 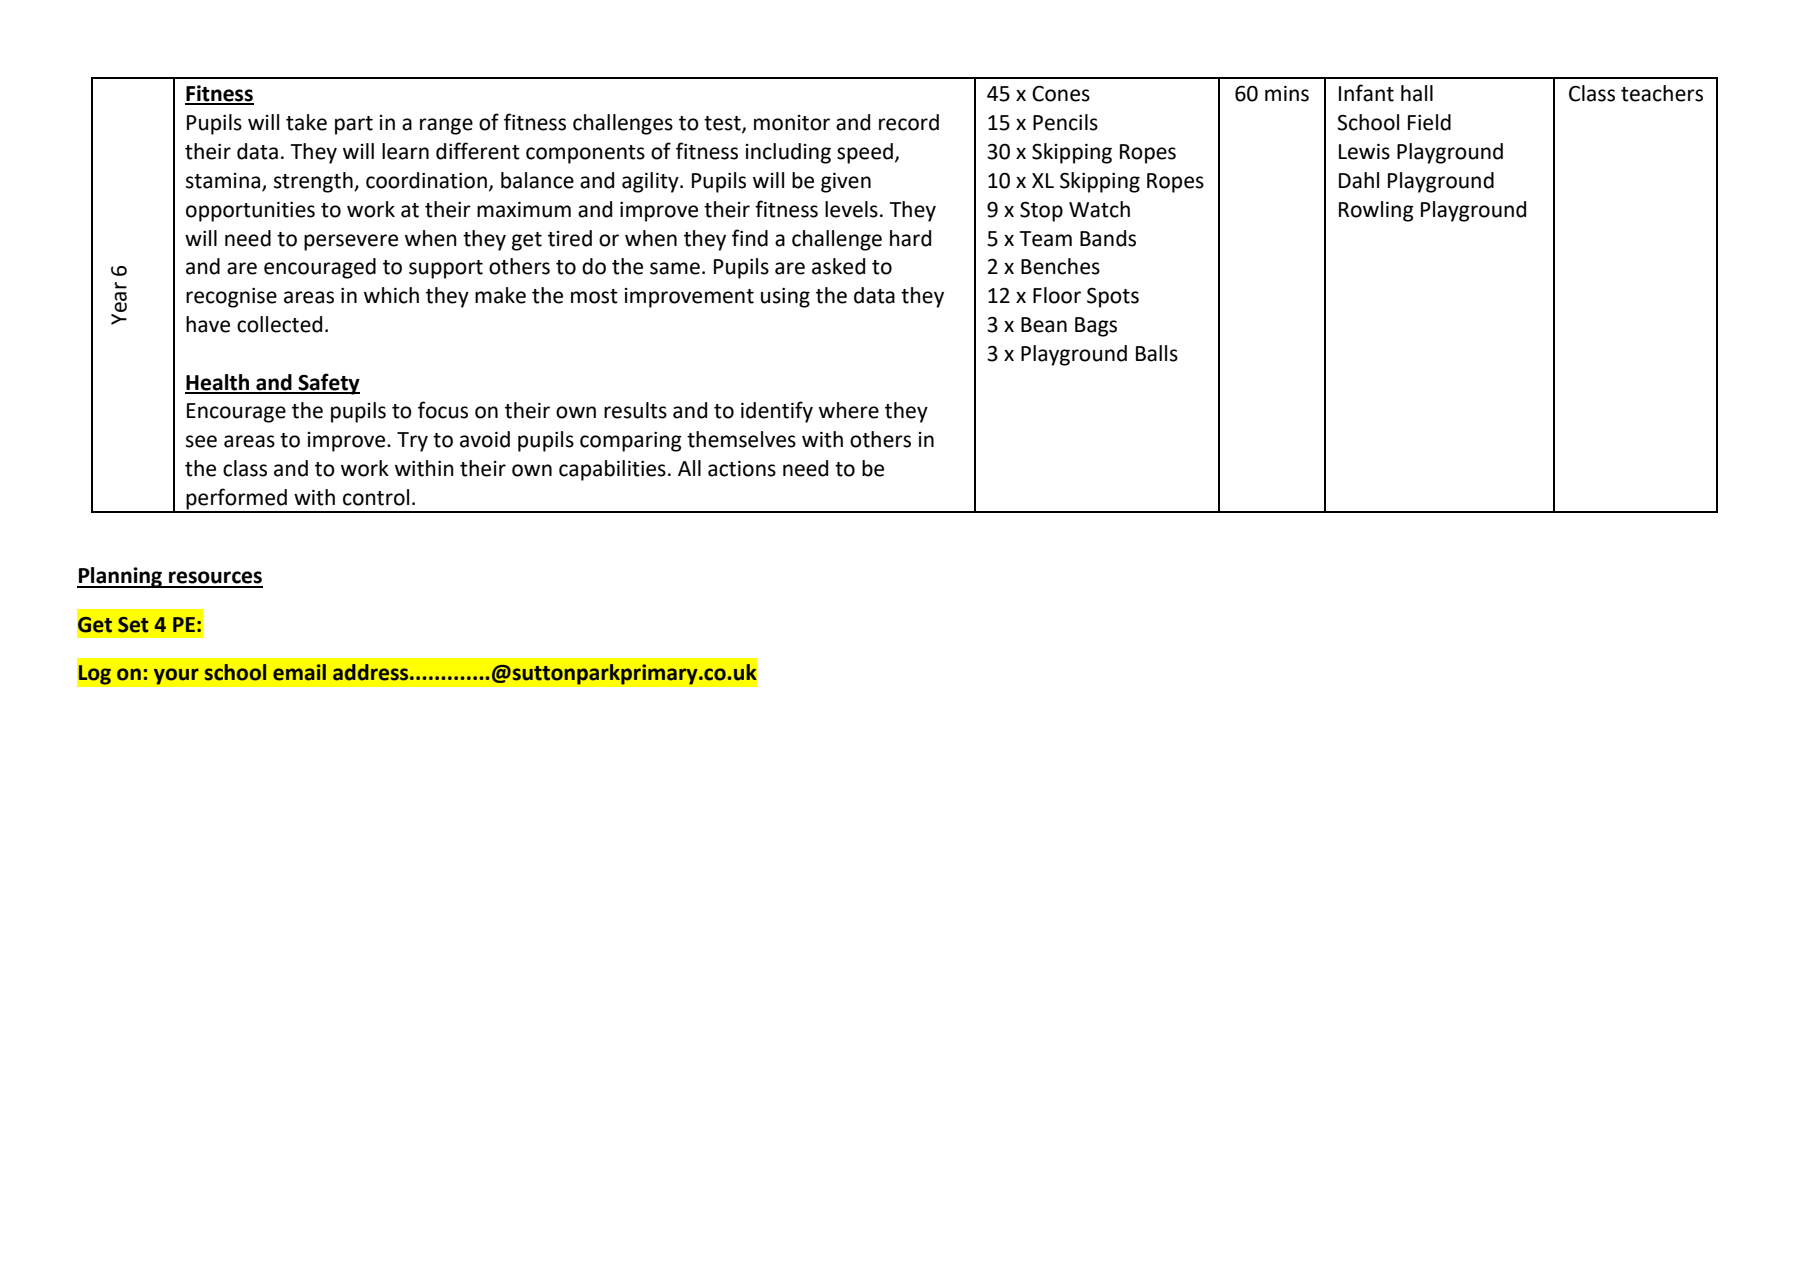 What do you see at coordinates (1157, 353) in the screenshot?
I see `Balls` at bounding box center [1157, 353].
